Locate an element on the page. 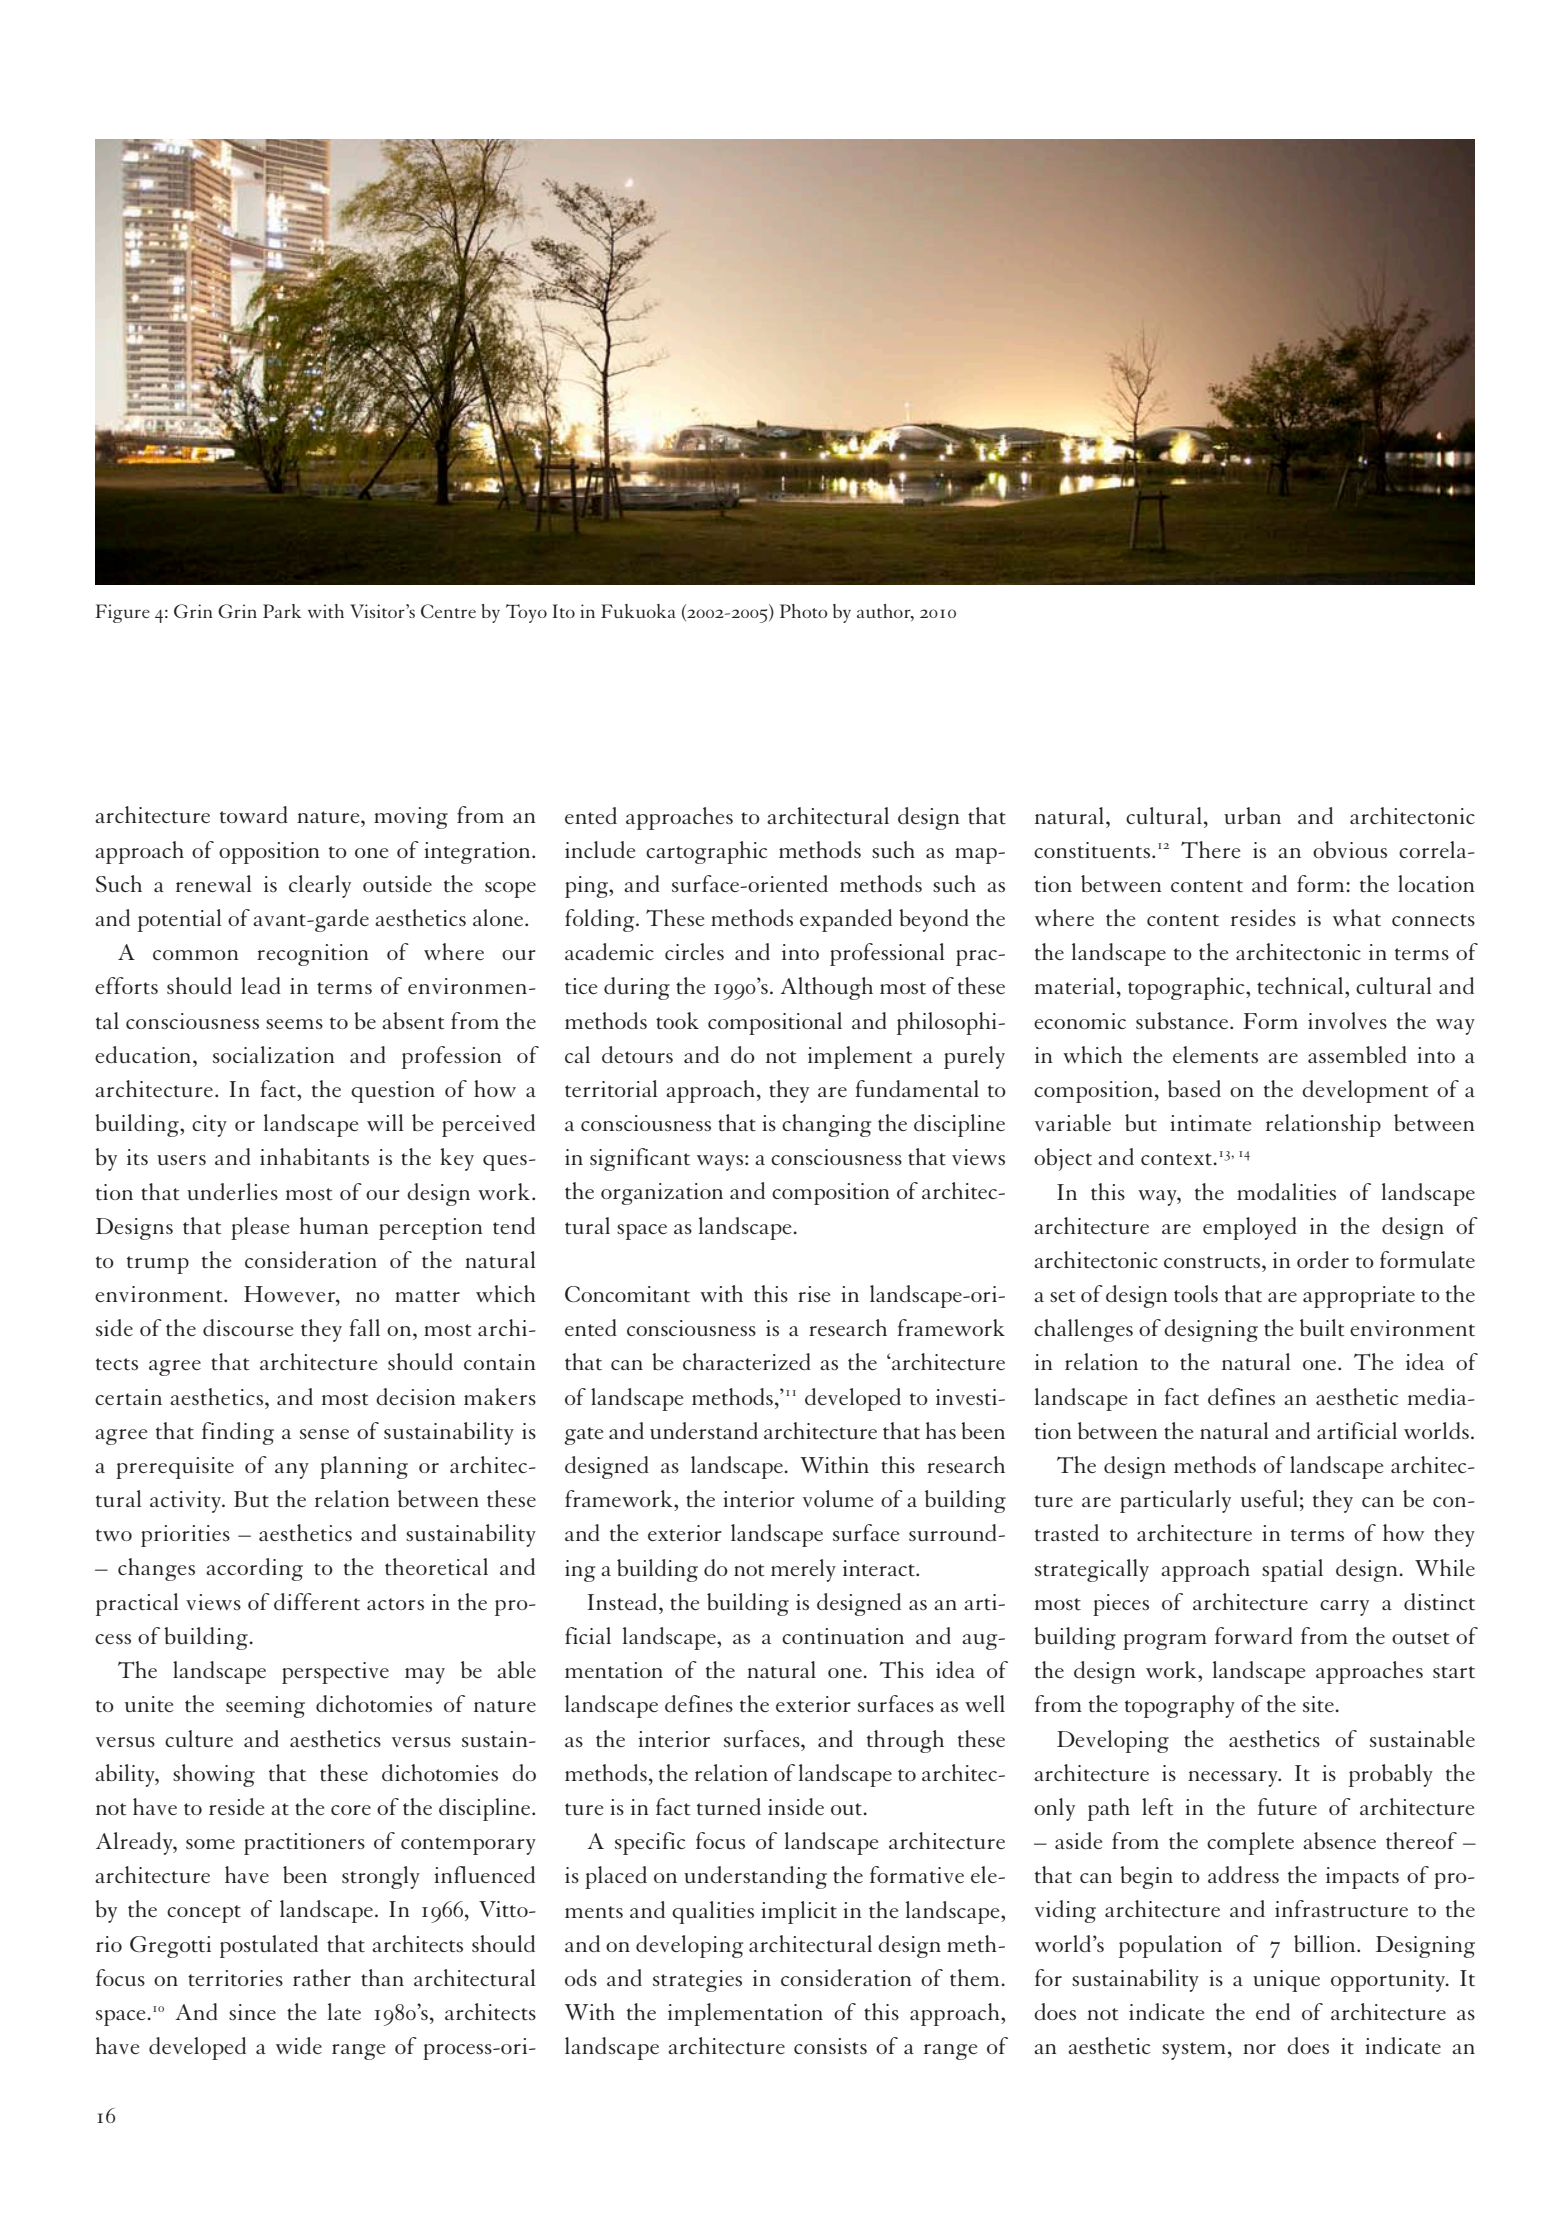 The image size is (1565, 2214). characterized is located at coordinates (747, 1361).
